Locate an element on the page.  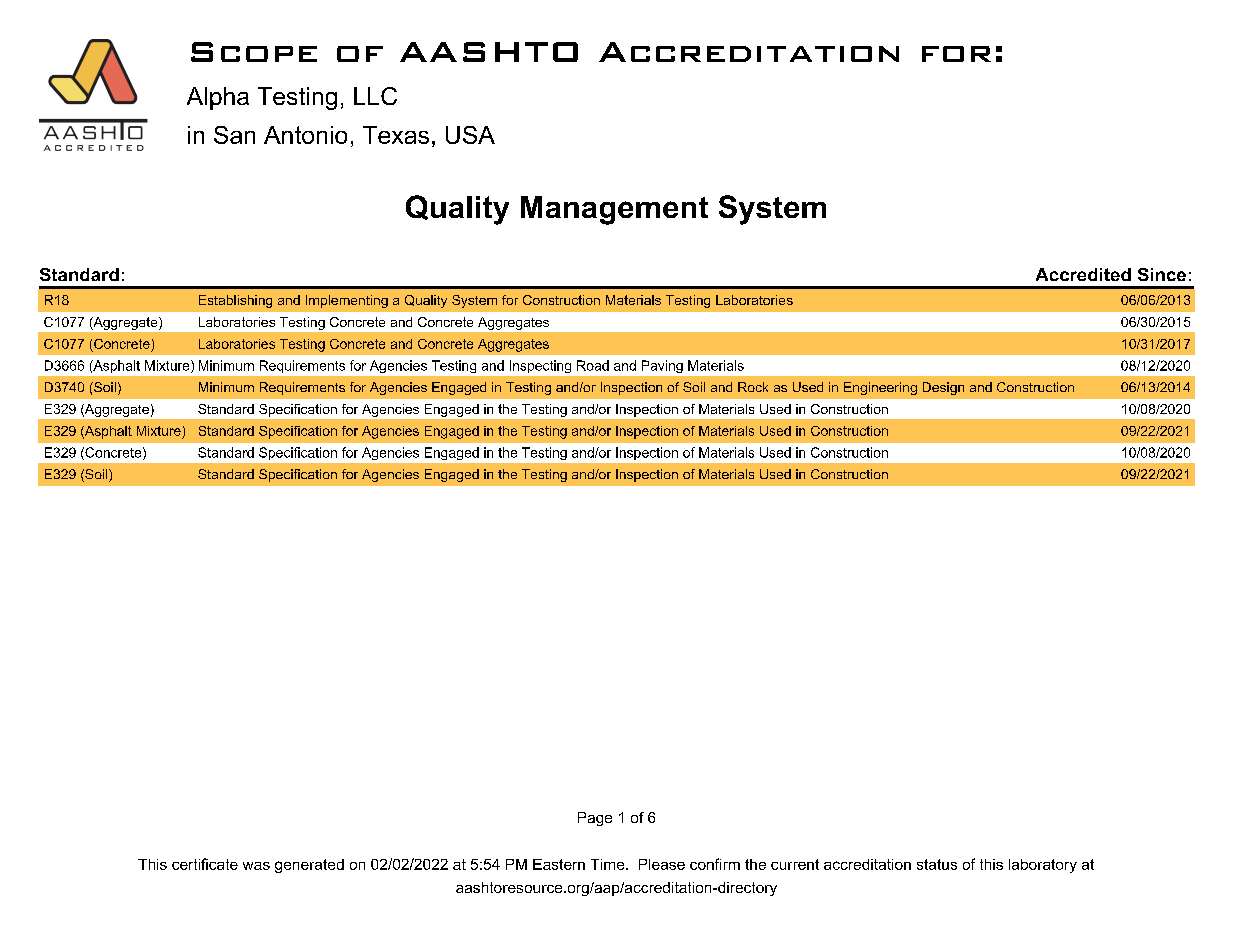
Accredited is located at coordinates (1083, 274).
